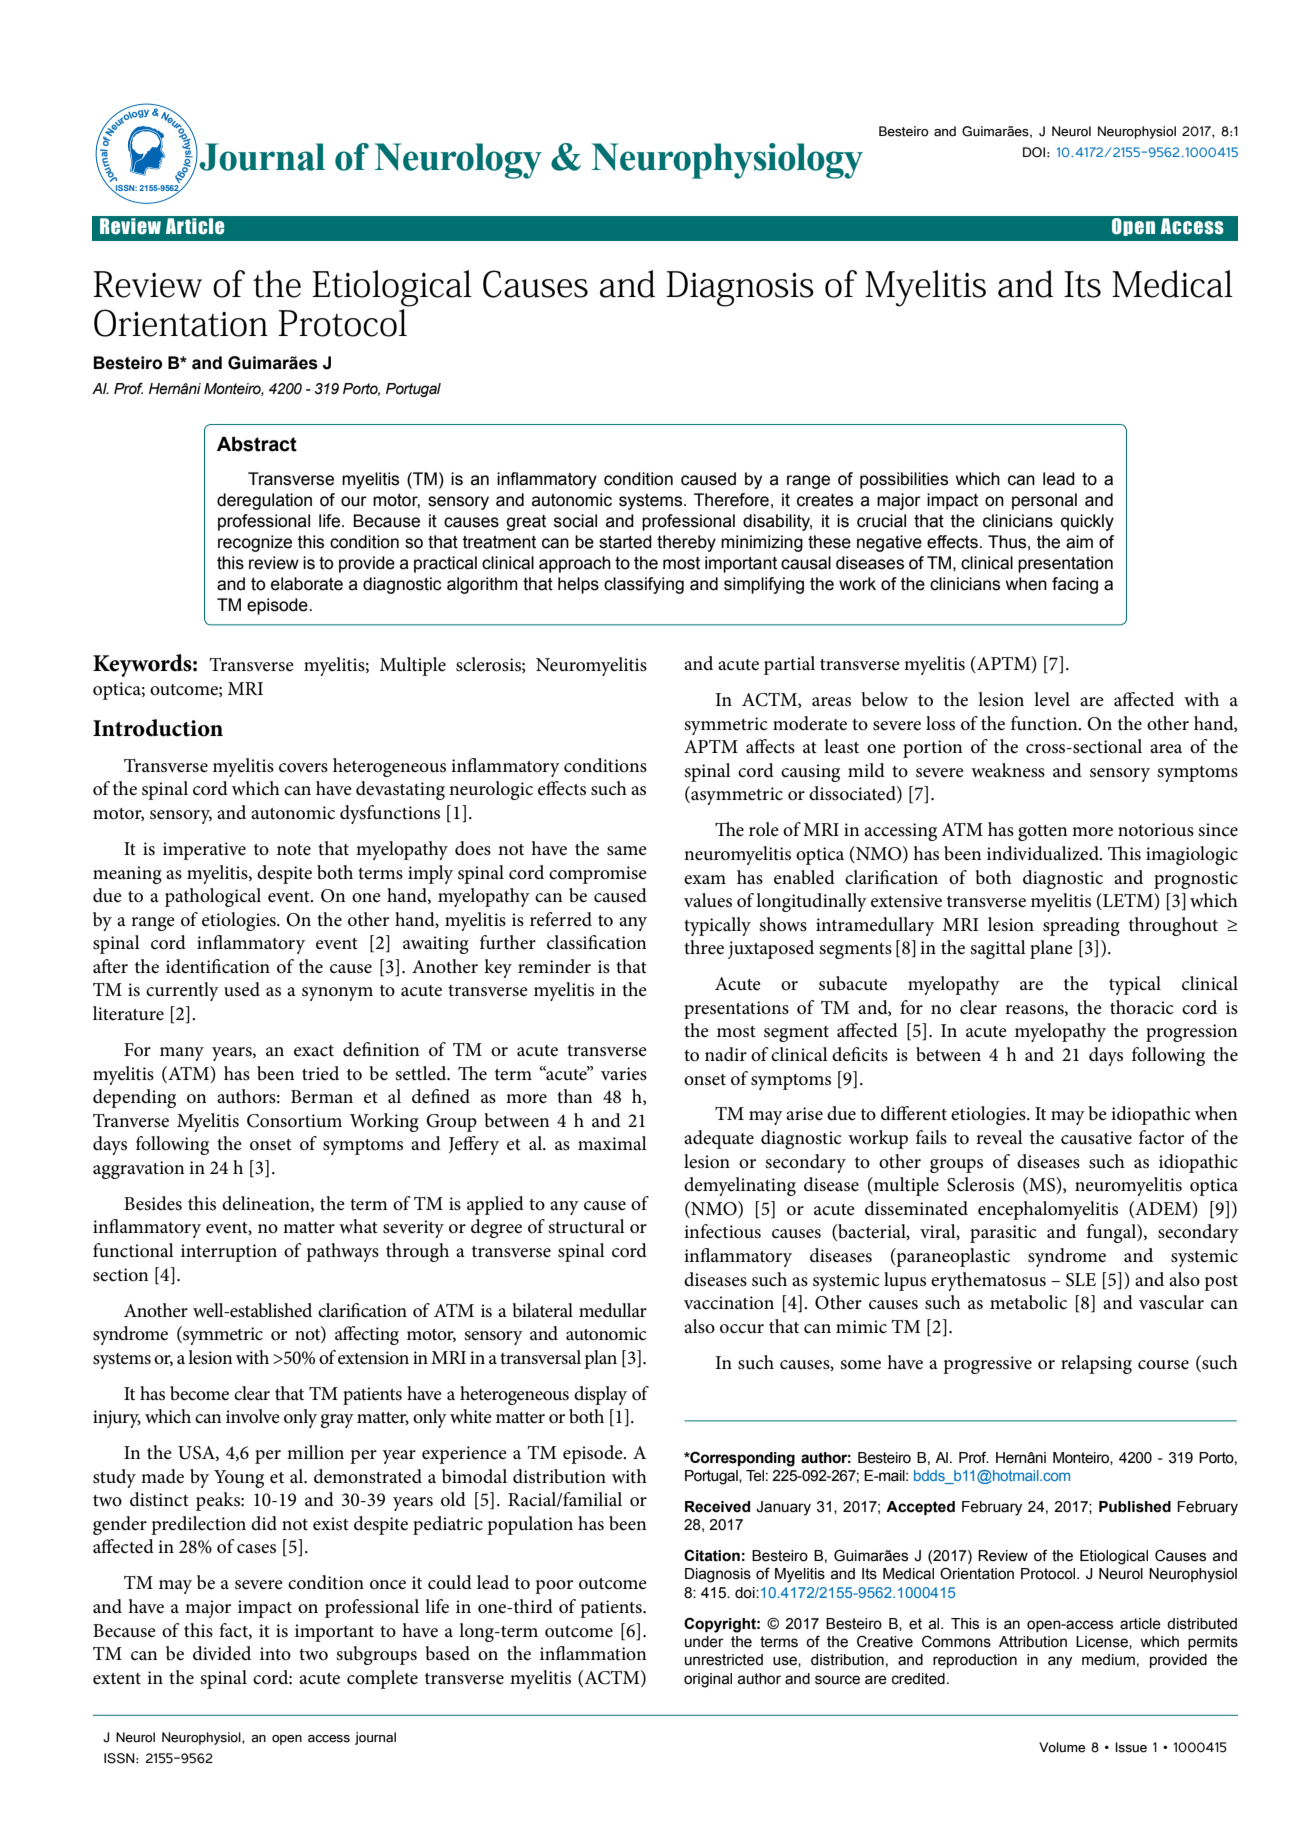 This page has height=1838, width=1300. What do you see at coordinates (1096, 1138) in the page?
I see `causative` at bounding box center [1096, 1138].
